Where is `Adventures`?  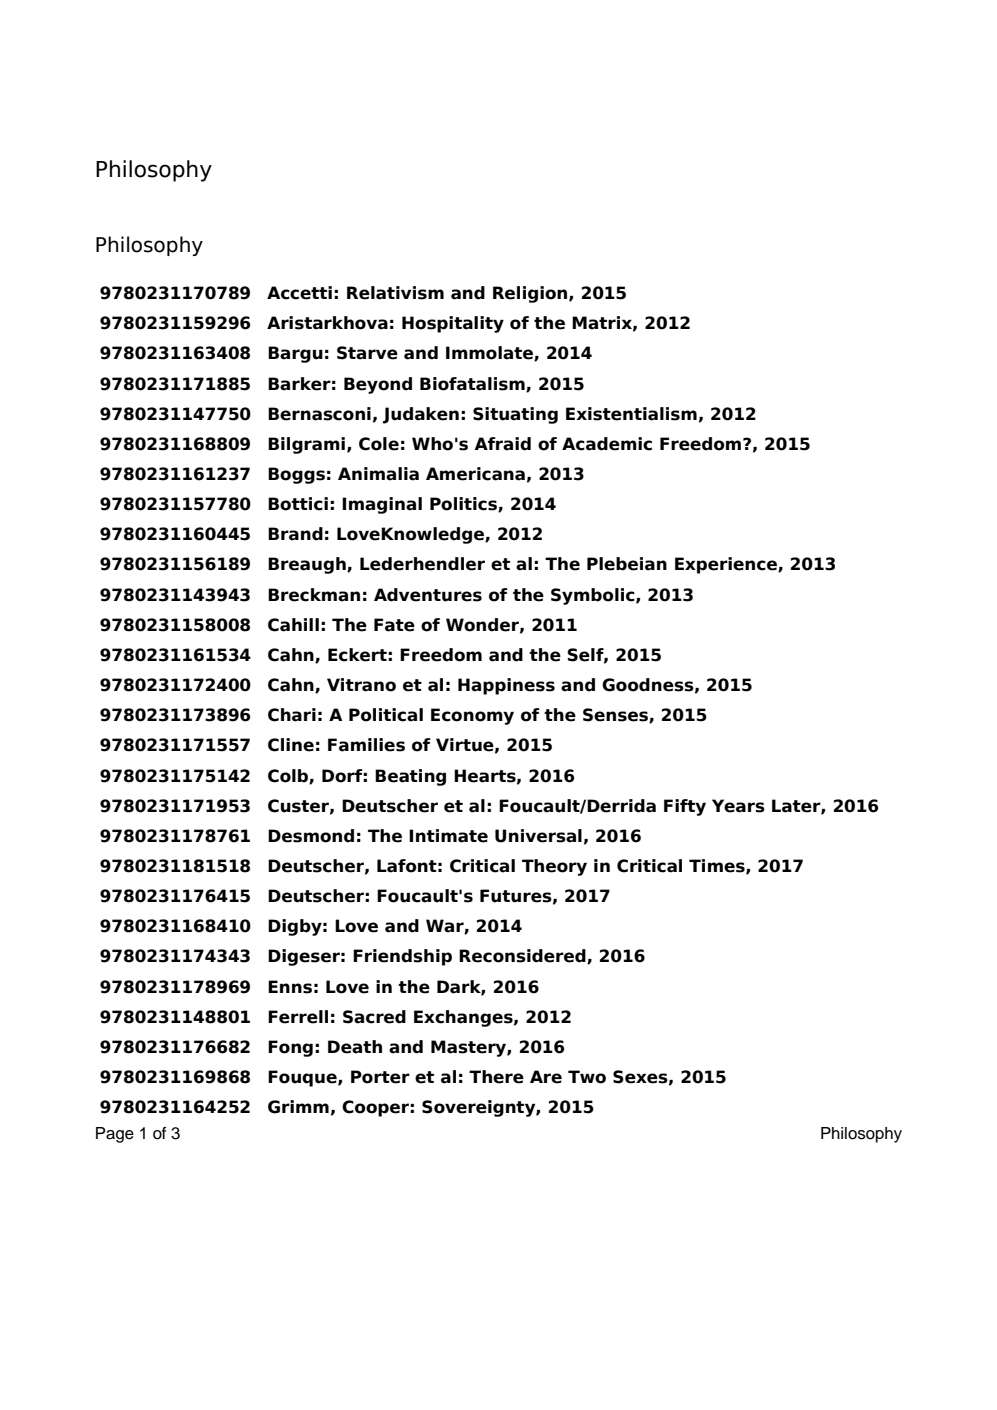
Adventures is located at coordinates (428, 595).
